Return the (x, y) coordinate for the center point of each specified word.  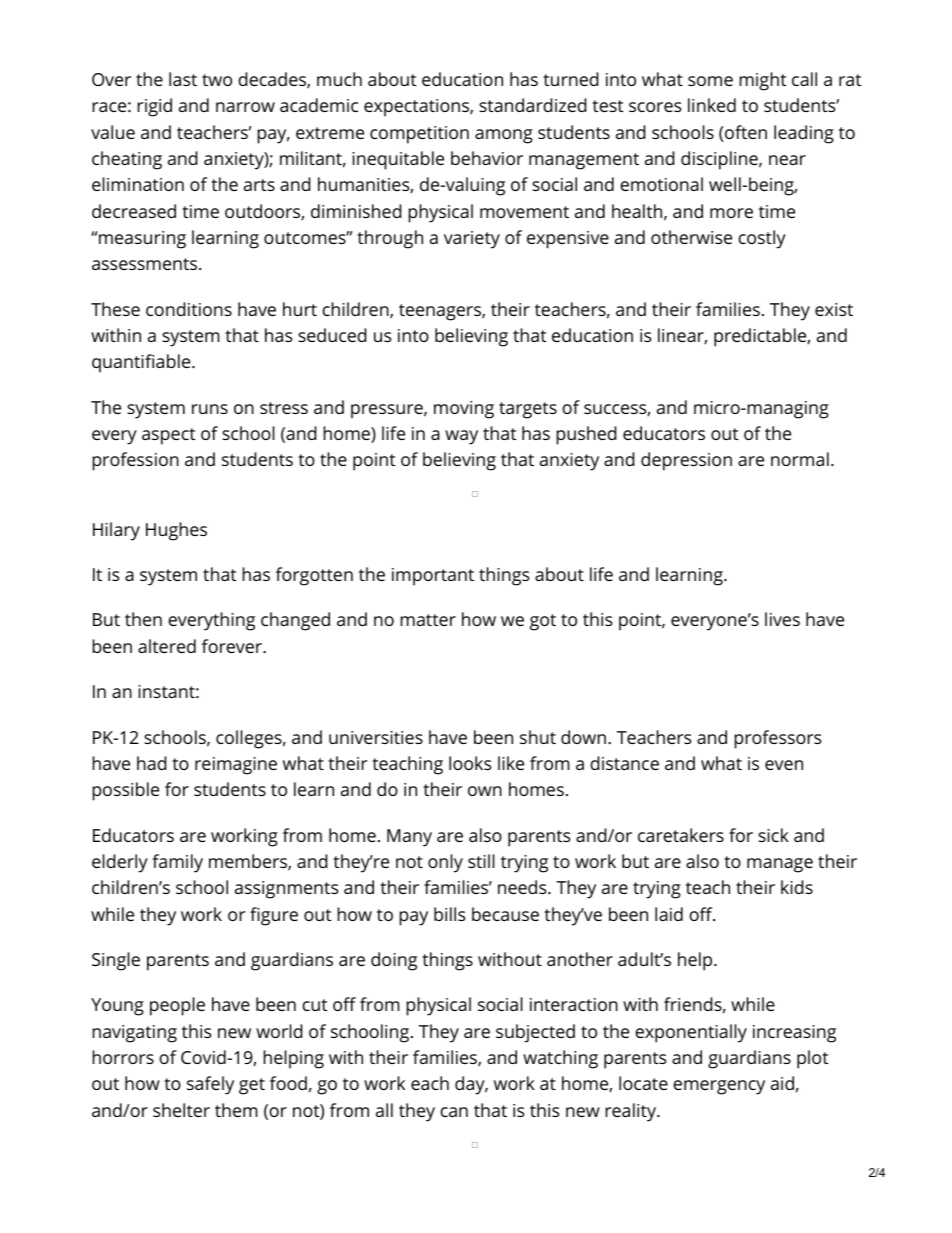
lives (782, 619)
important (433, 577)
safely (210, 1085)
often (745, 133)
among (504, 136)
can (454, 1112)
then (143, 619)
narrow (245, 107)
